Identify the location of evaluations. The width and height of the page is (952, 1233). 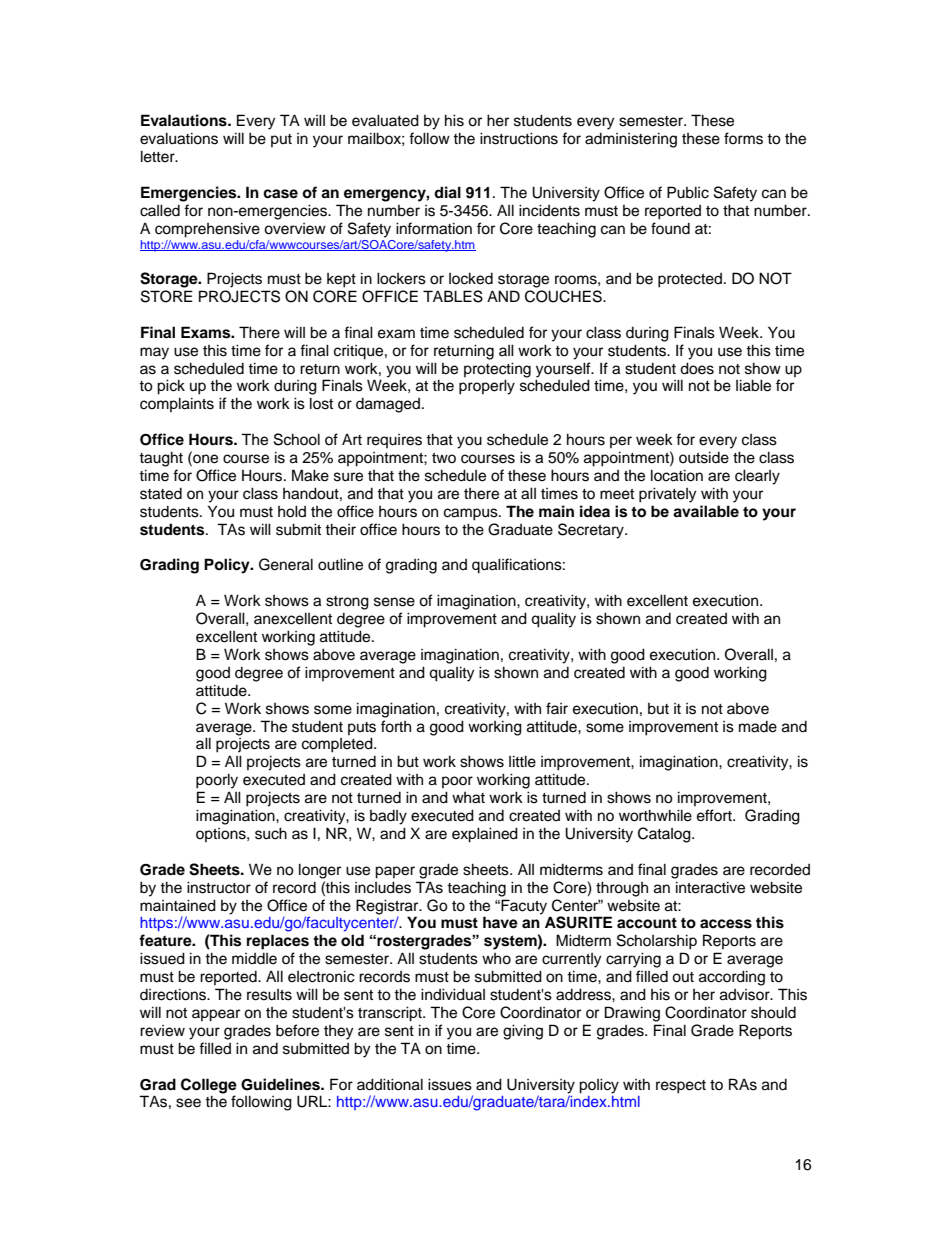
(179, 138).
